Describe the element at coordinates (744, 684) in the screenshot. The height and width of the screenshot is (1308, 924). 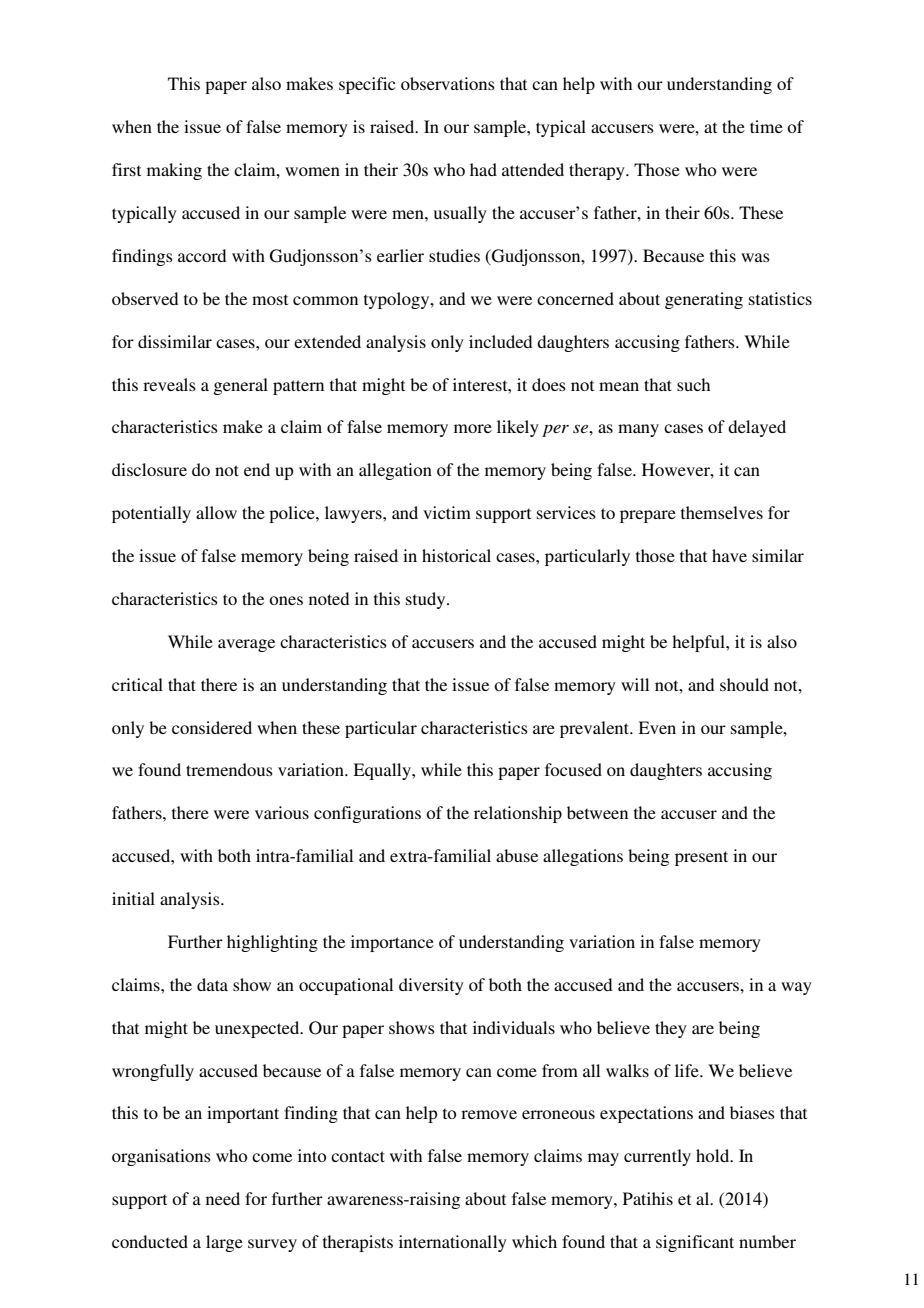
I see `should` at that location.
